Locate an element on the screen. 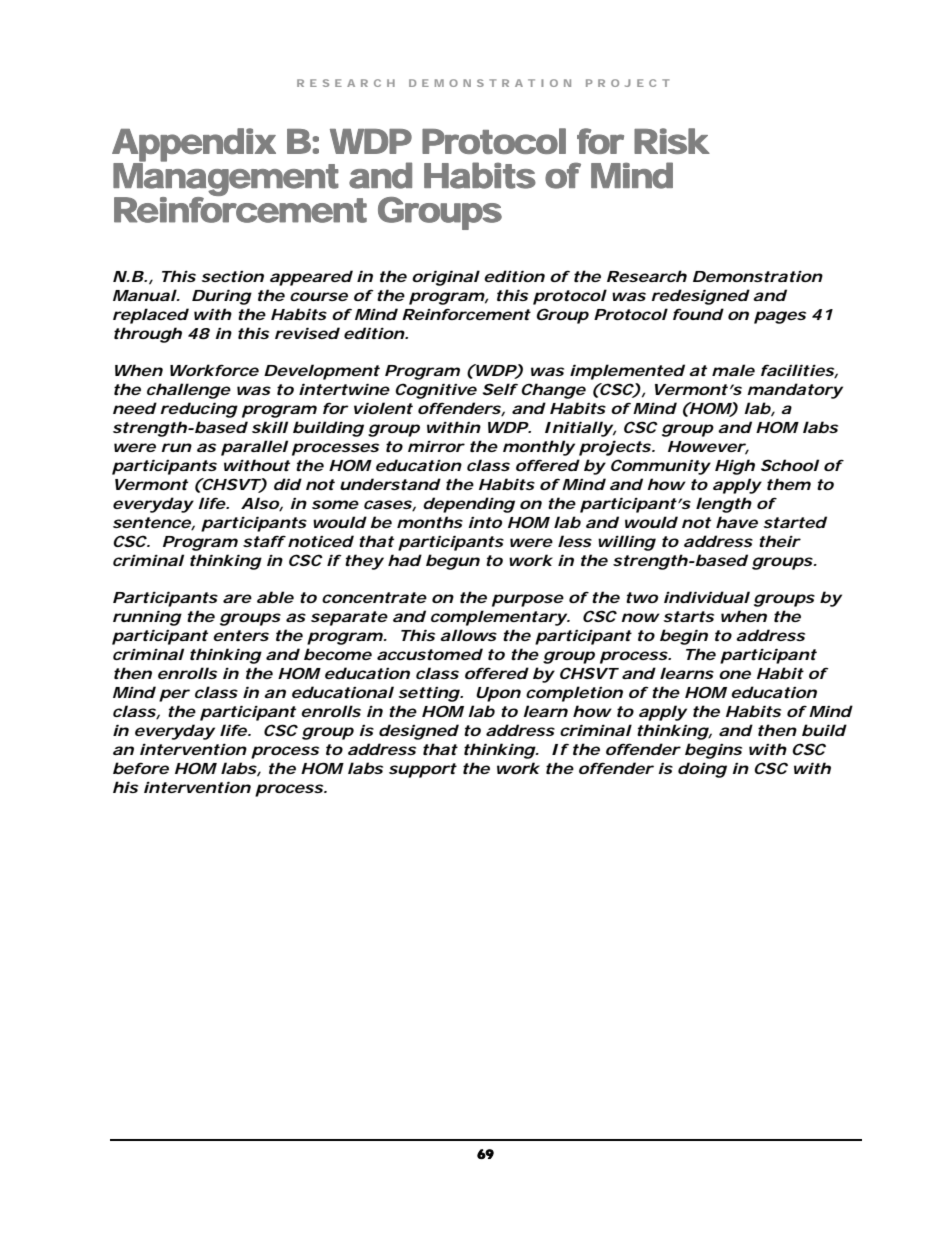 The width and height of the screenshot is (952, 1233). able is located at coordinates (275, 597).
